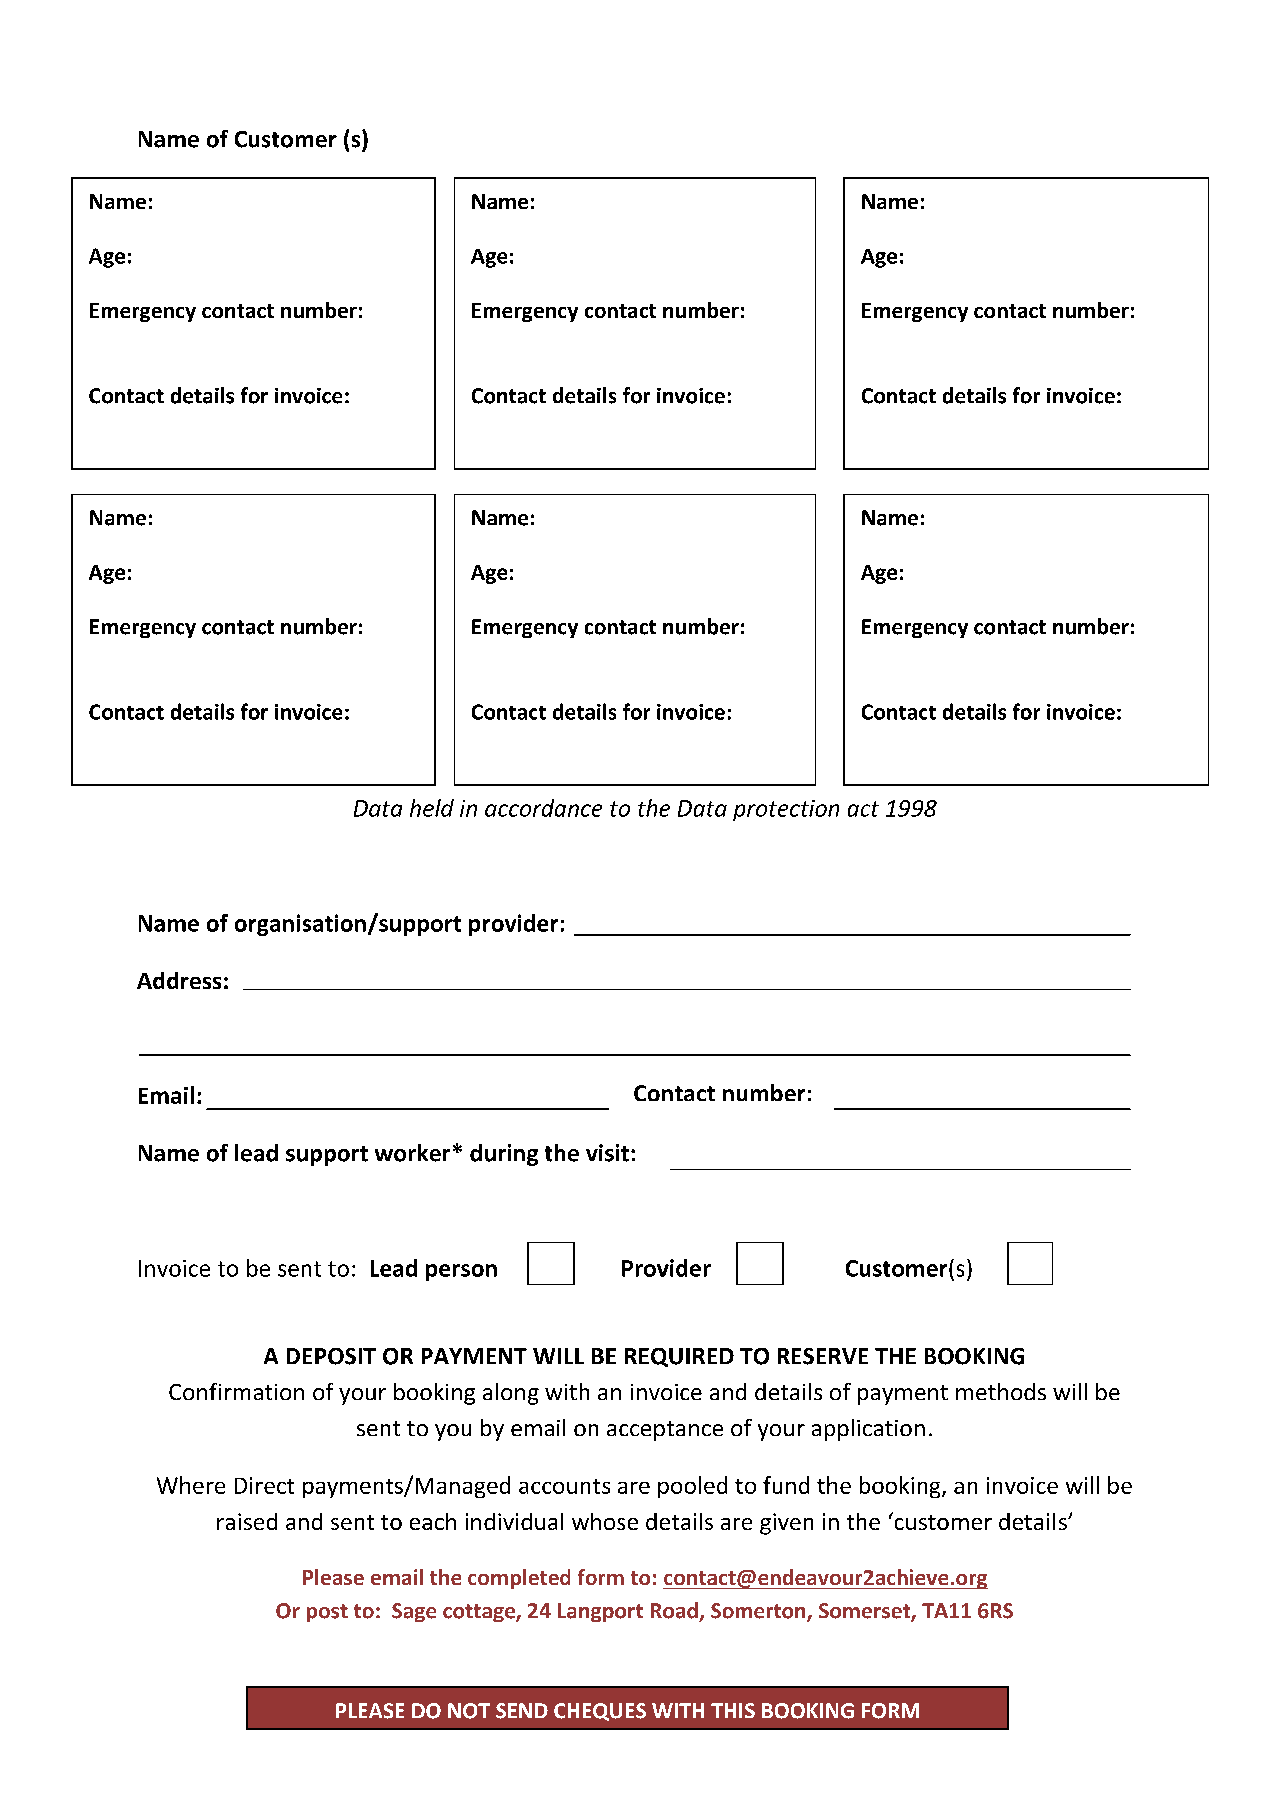 The image size is (1274, 1802). I want to click on held, so click(432, 808).
